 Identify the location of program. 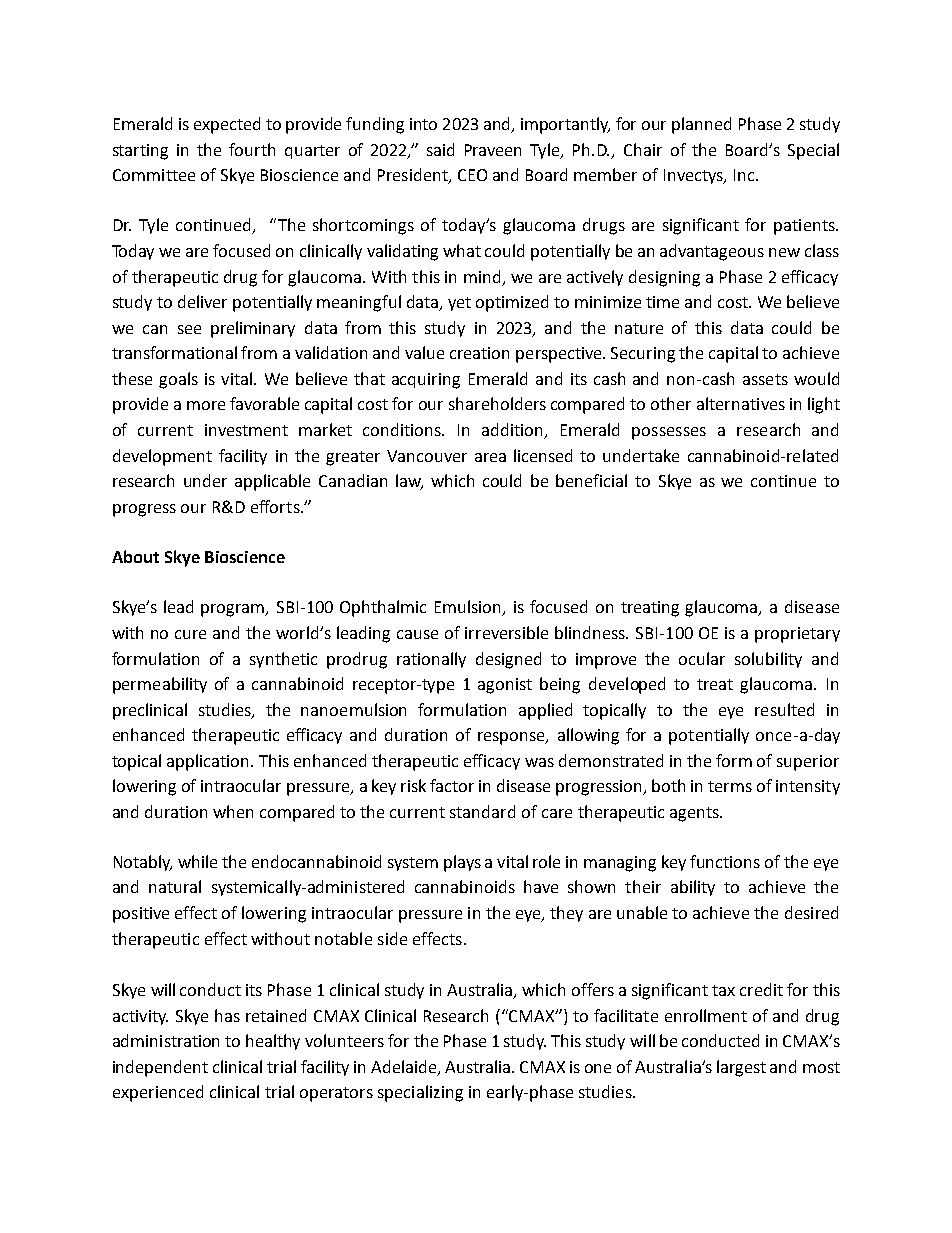
(234, 610).
